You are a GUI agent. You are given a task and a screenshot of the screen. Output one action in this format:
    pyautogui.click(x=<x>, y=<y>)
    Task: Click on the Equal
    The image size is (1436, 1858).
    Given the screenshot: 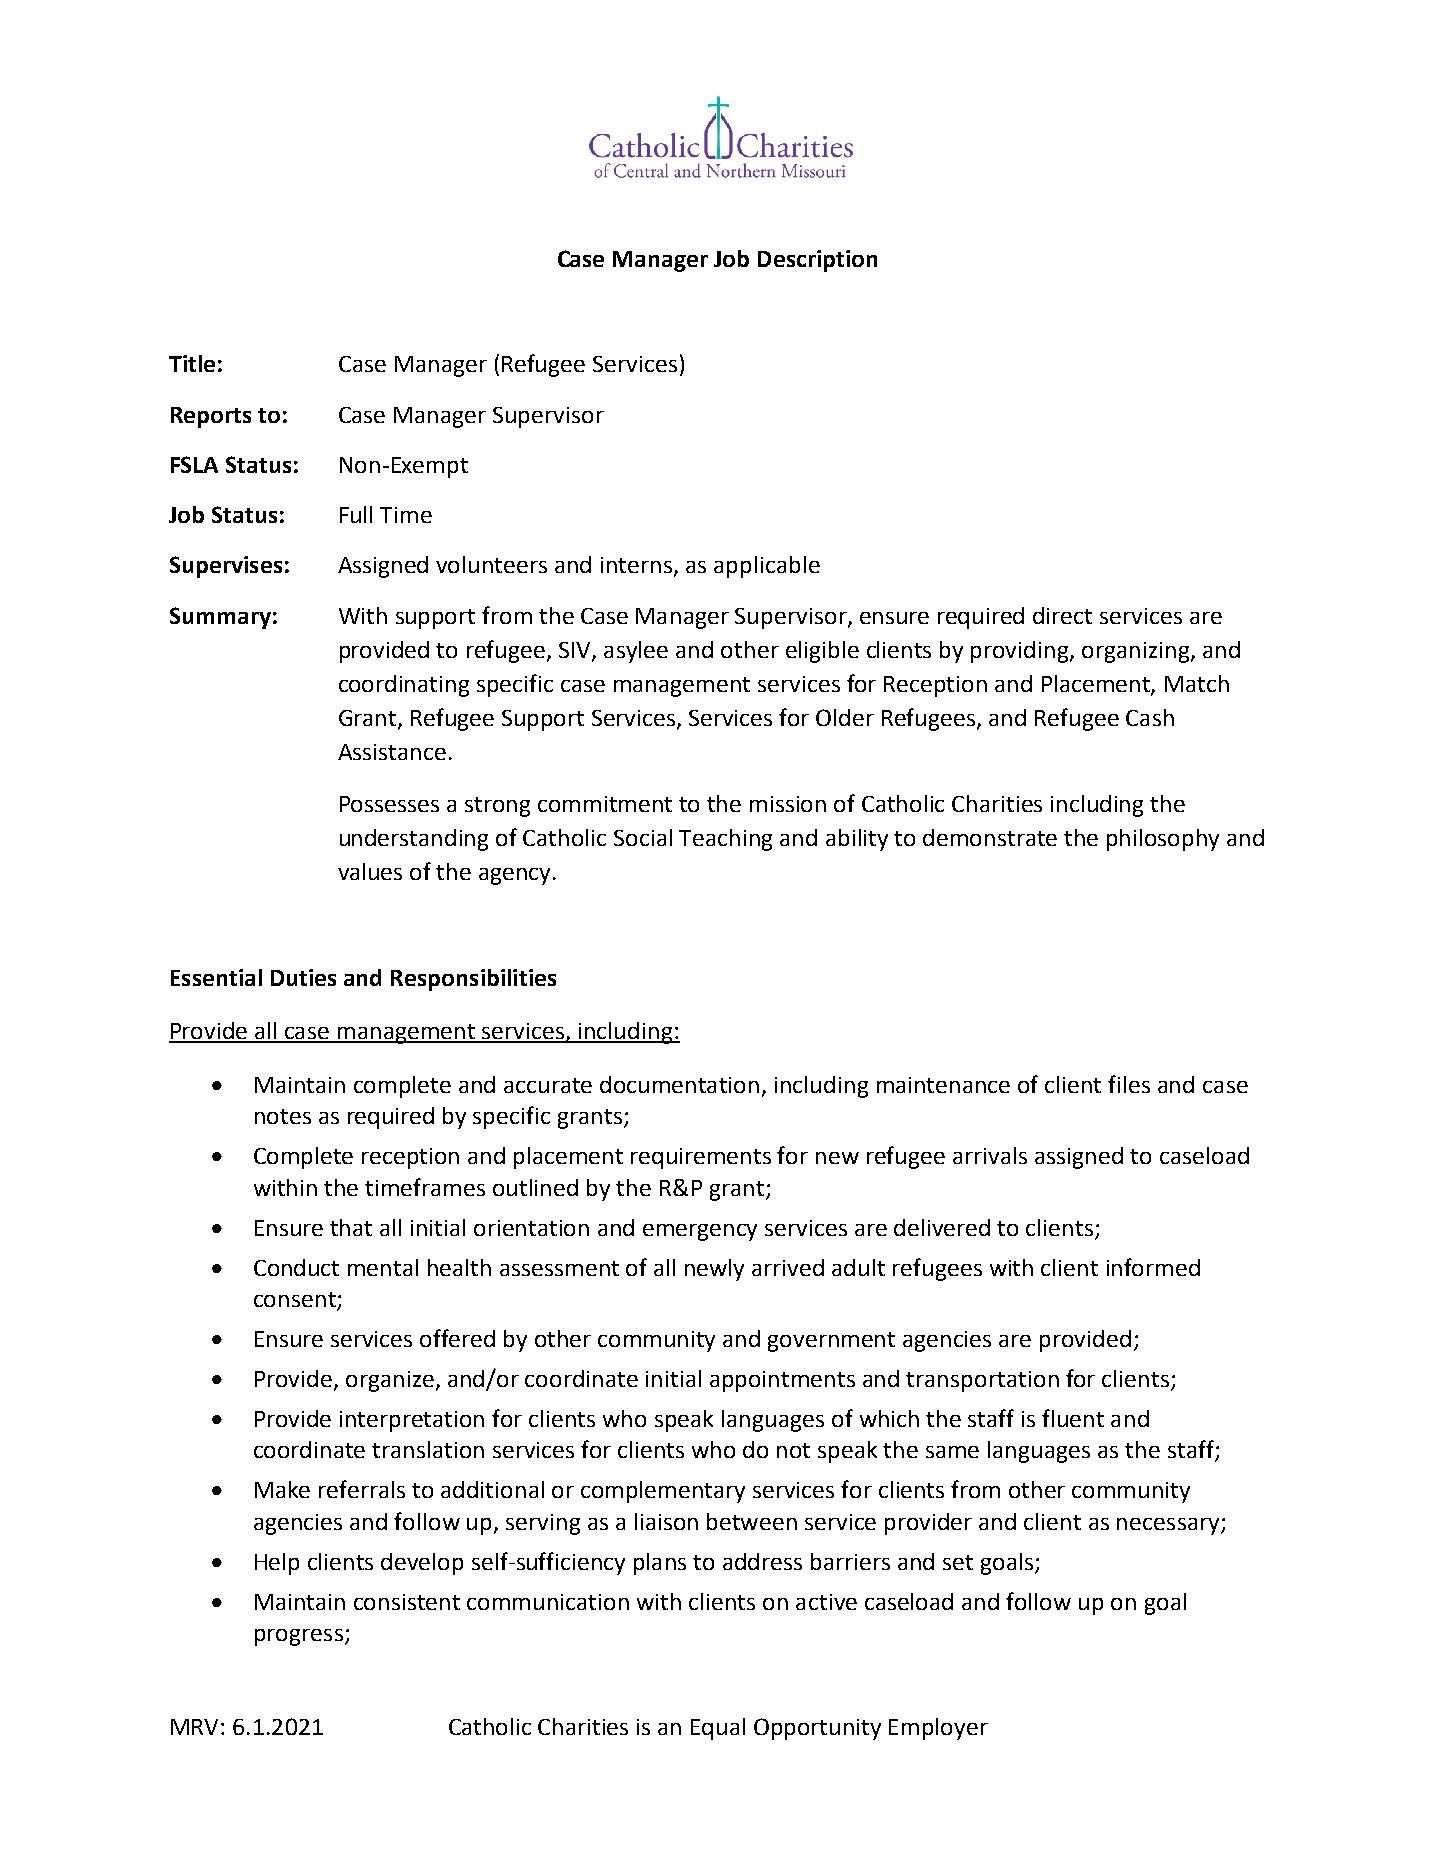 What is the action you would take?
    pyautogui.click(x=718, y=1729)
